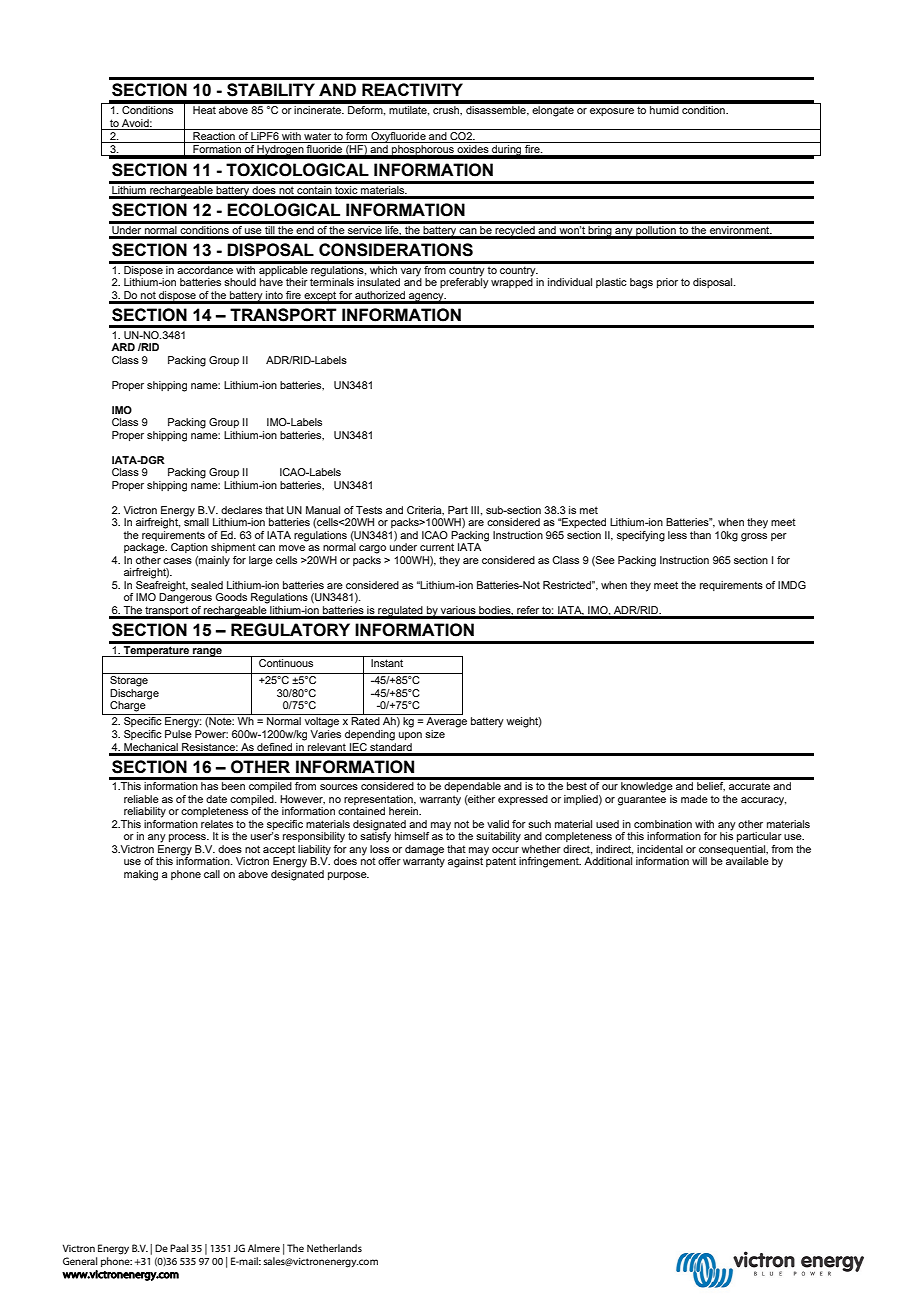 The height and width of the document is (1308, 924). Describe the element at coordinates (179, 1248) in the document. I see `Paal` at that location.
